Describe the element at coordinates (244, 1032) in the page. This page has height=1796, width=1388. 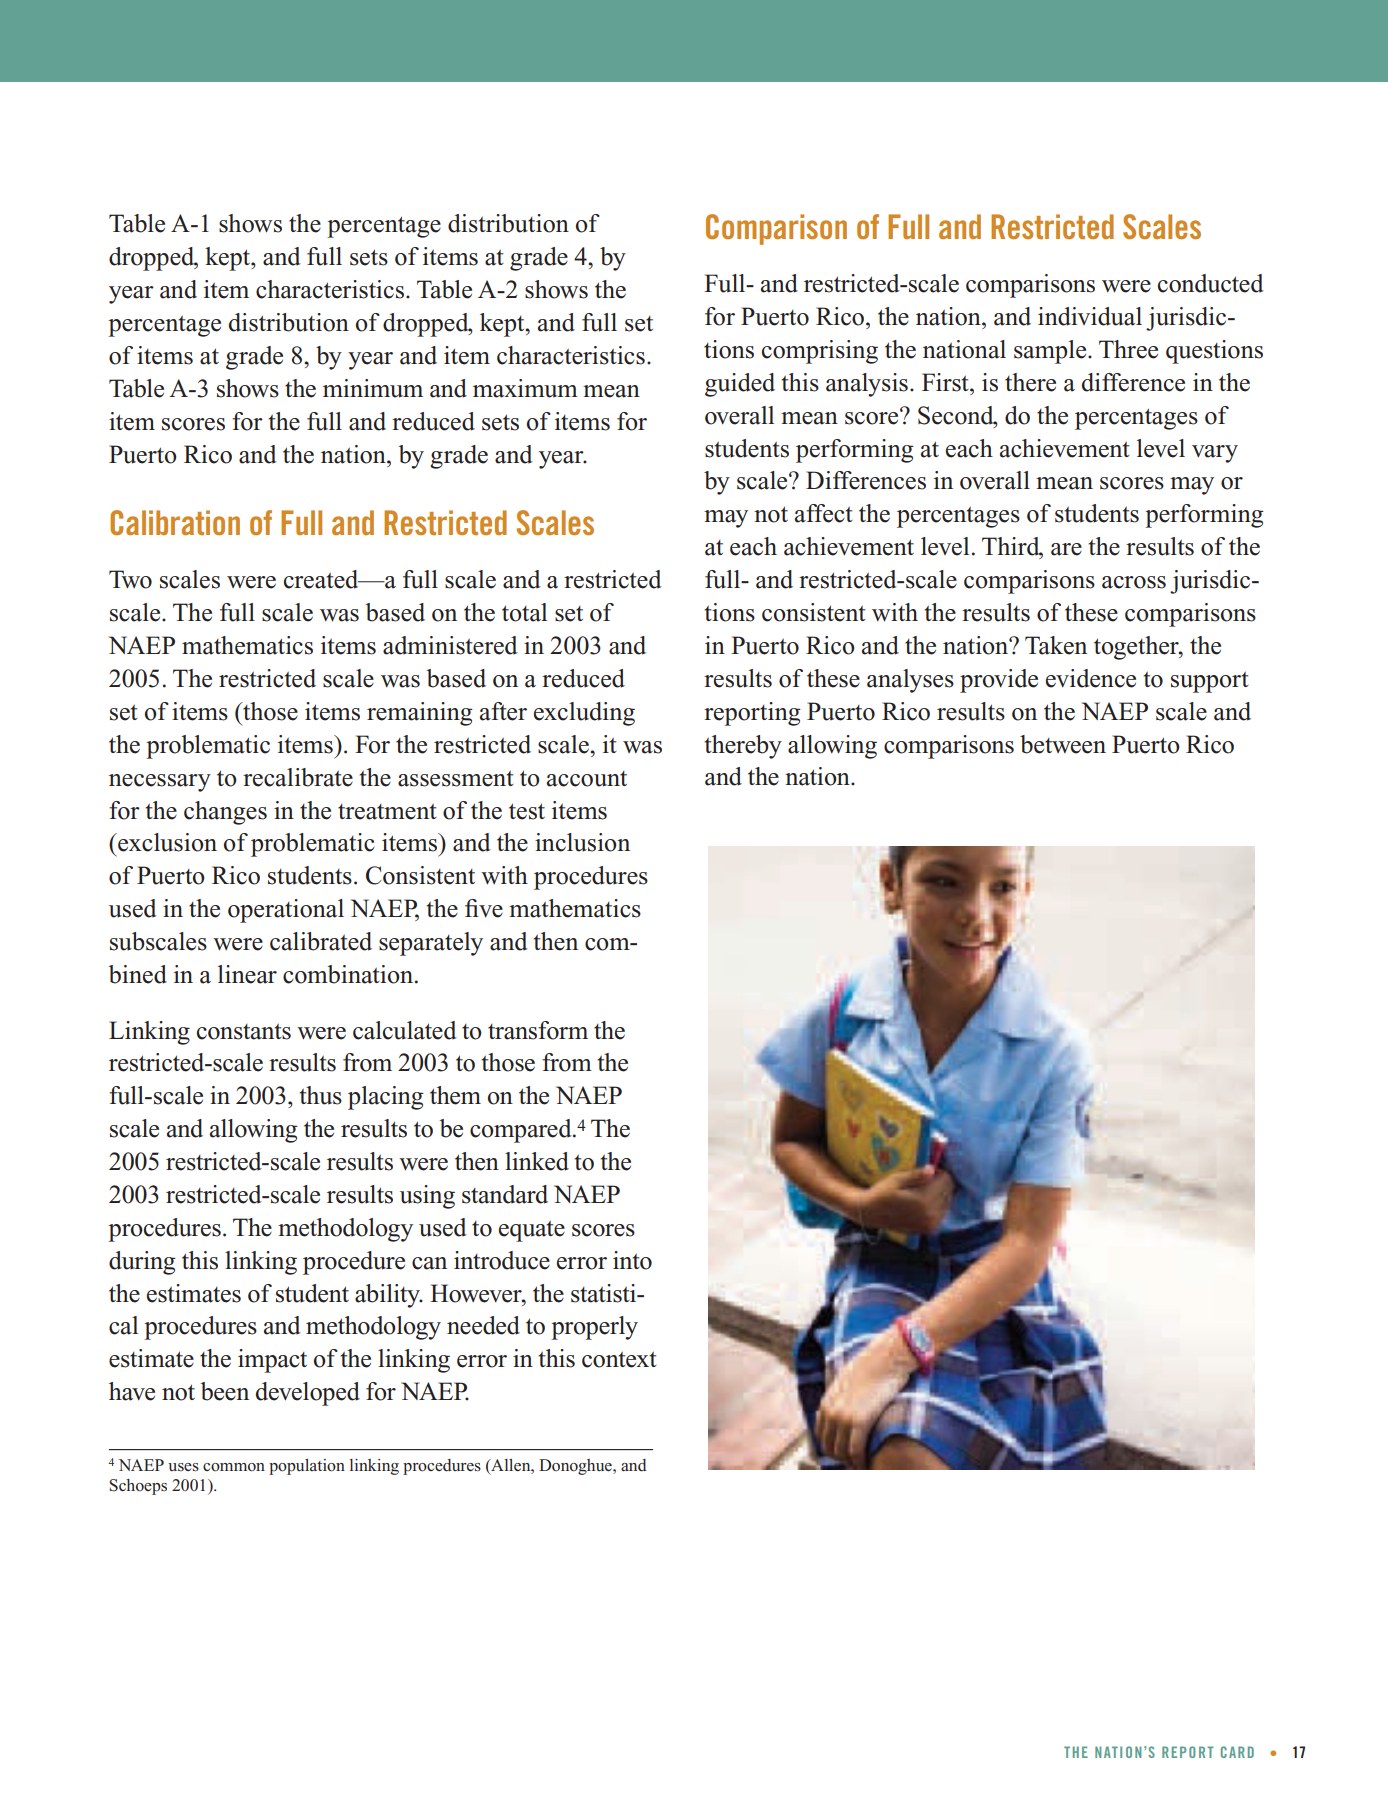
I see `constants` at that location.
